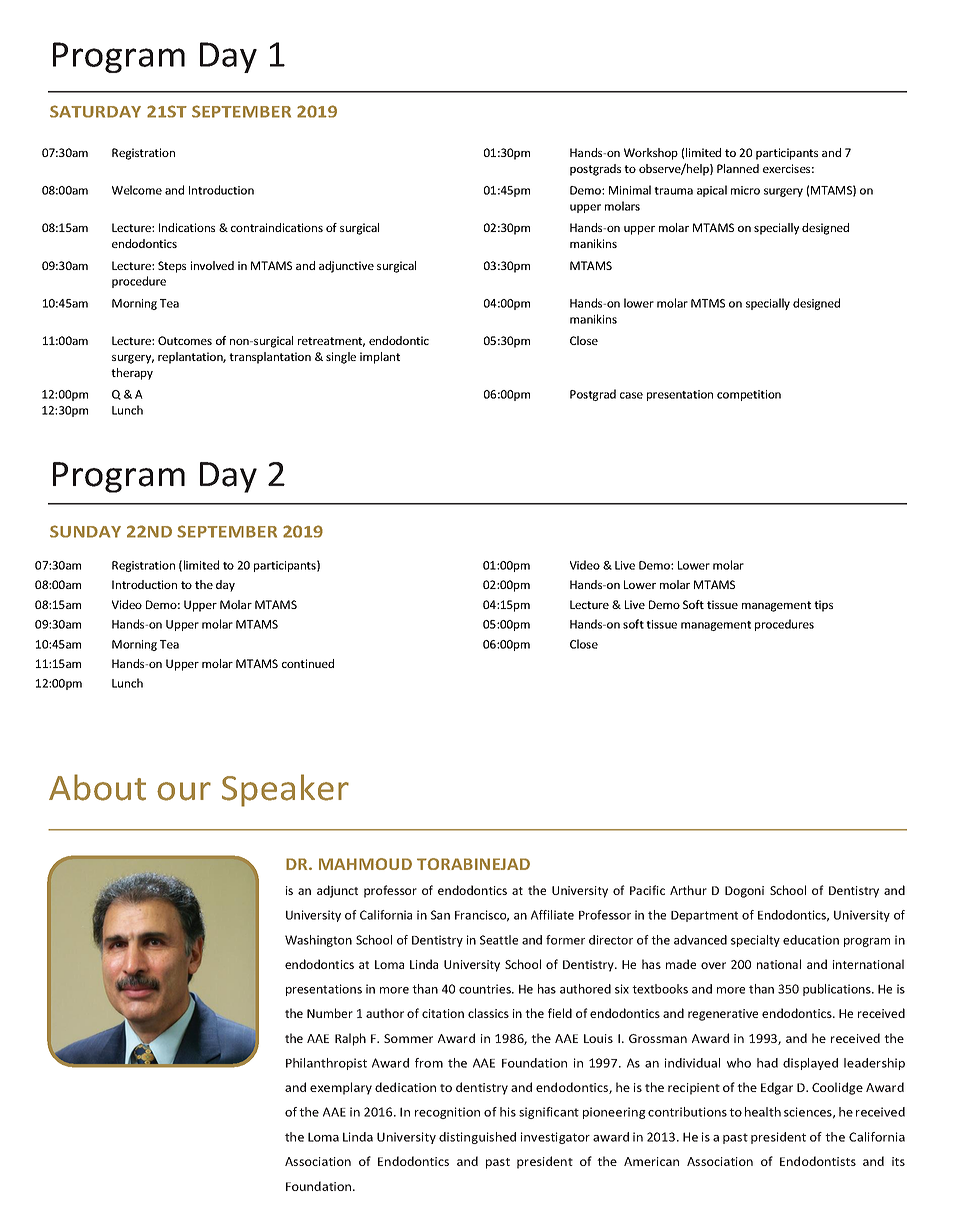 The image size is (955, 1232). I want to click on exemplary, so click(341, 1088).
